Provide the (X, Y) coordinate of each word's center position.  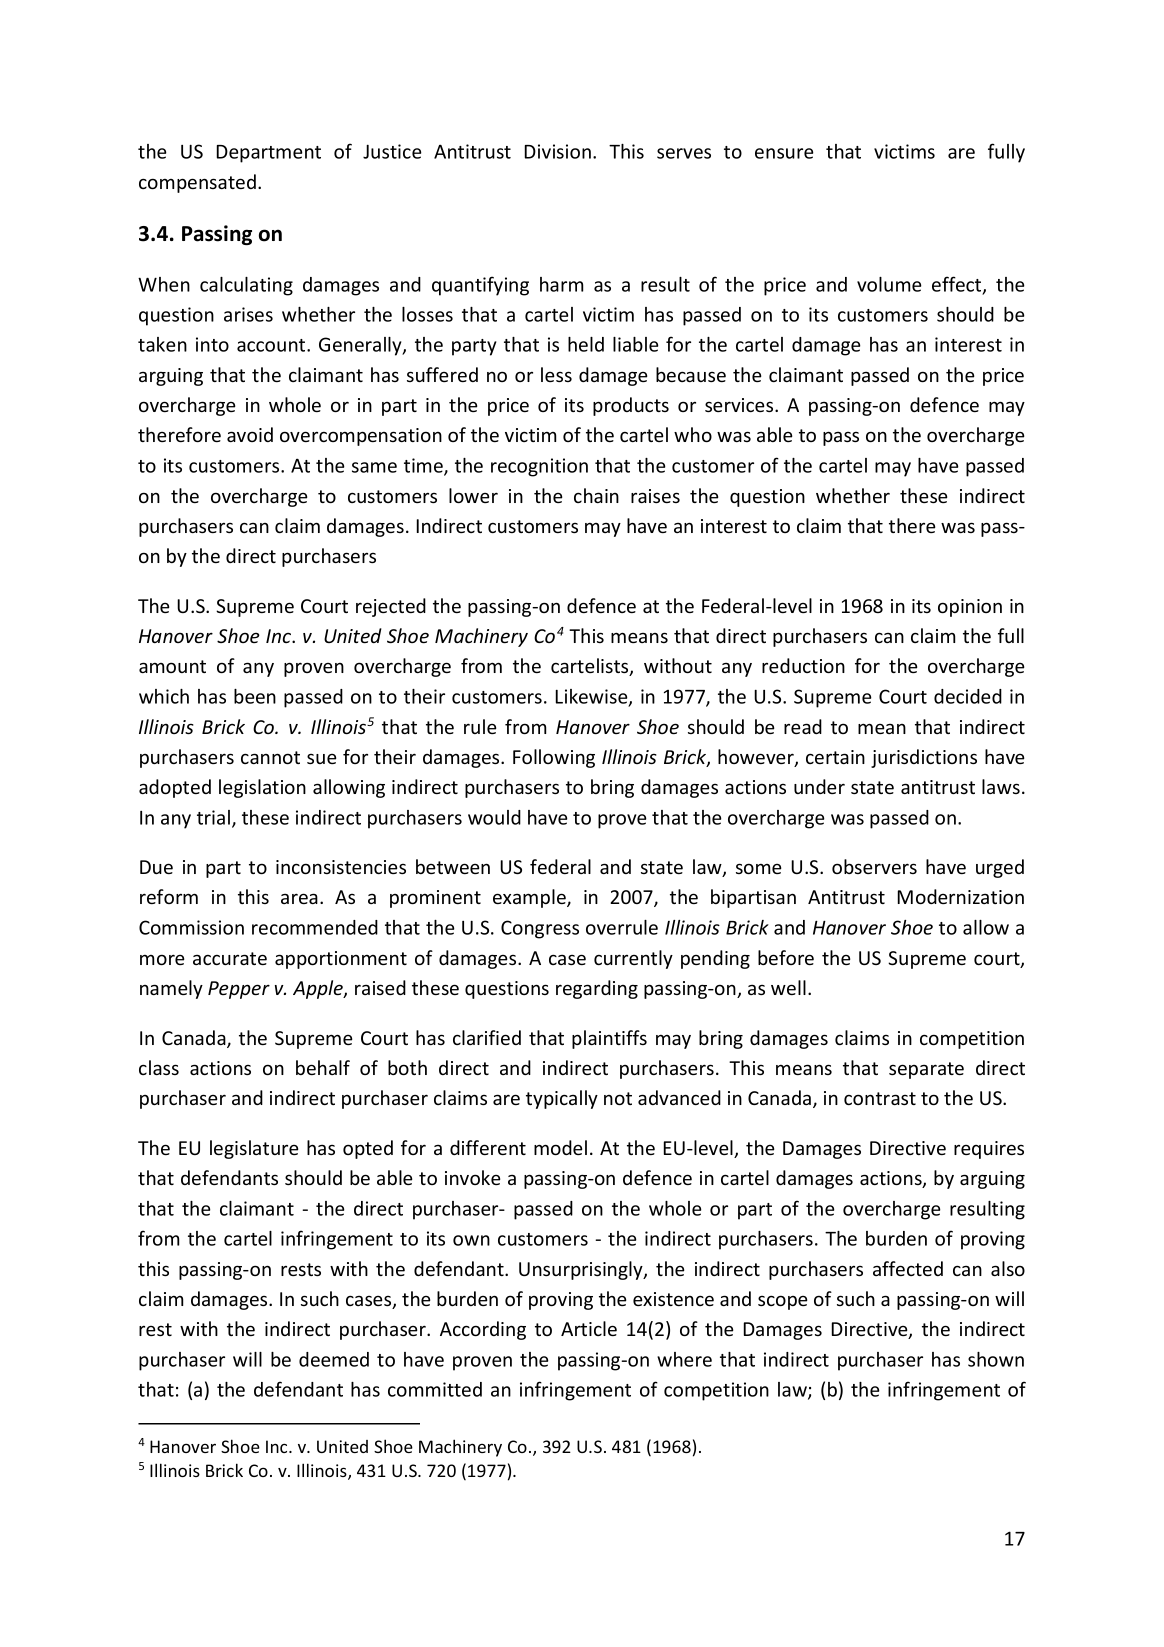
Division (558, 151)
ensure (784, 153)
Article (589, 1328)
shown (996, 1359)
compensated (197, 183)
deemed (334, 1359)
